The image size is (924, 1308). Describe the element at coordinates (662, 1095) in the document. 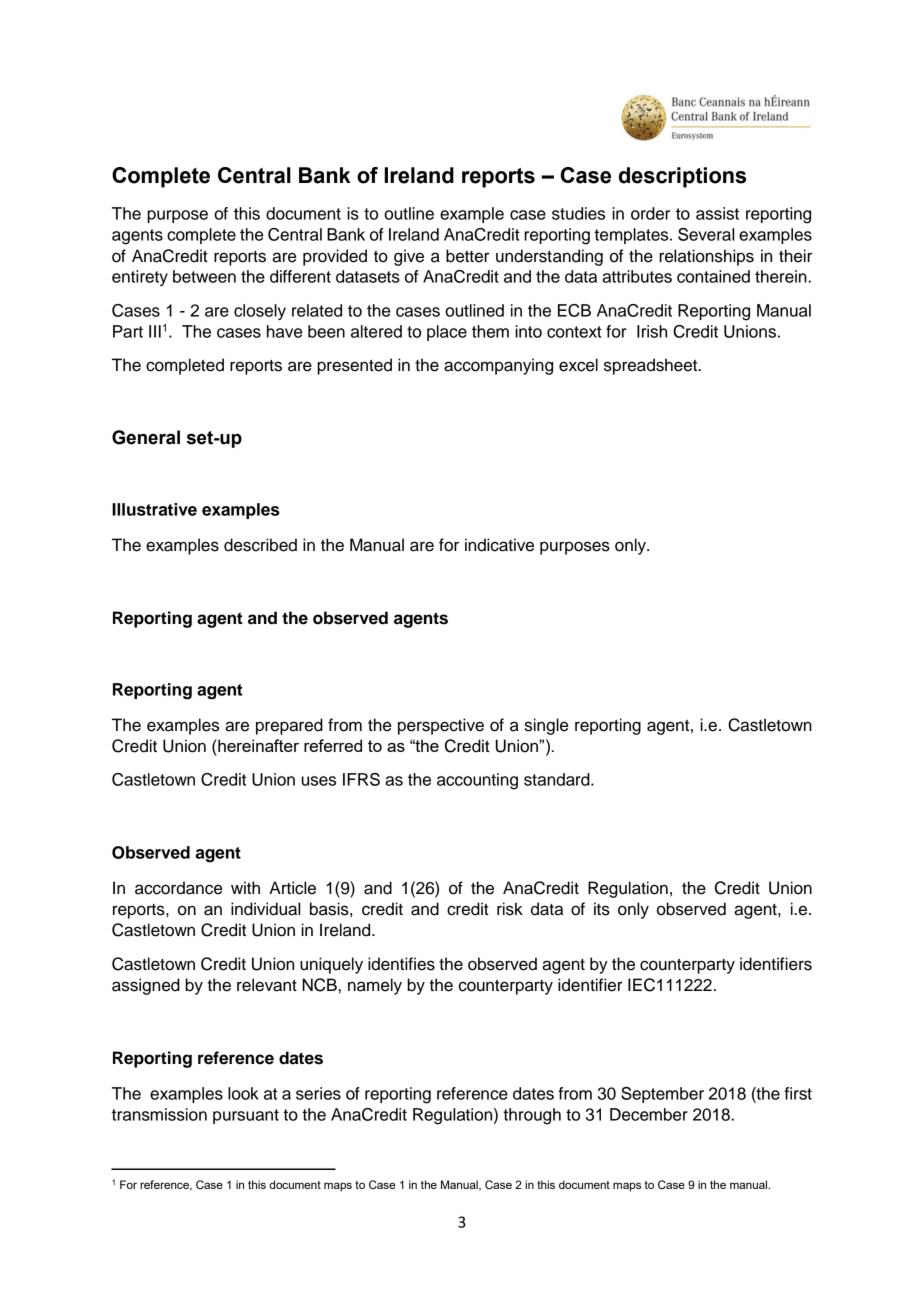

I see `September` at that location.
